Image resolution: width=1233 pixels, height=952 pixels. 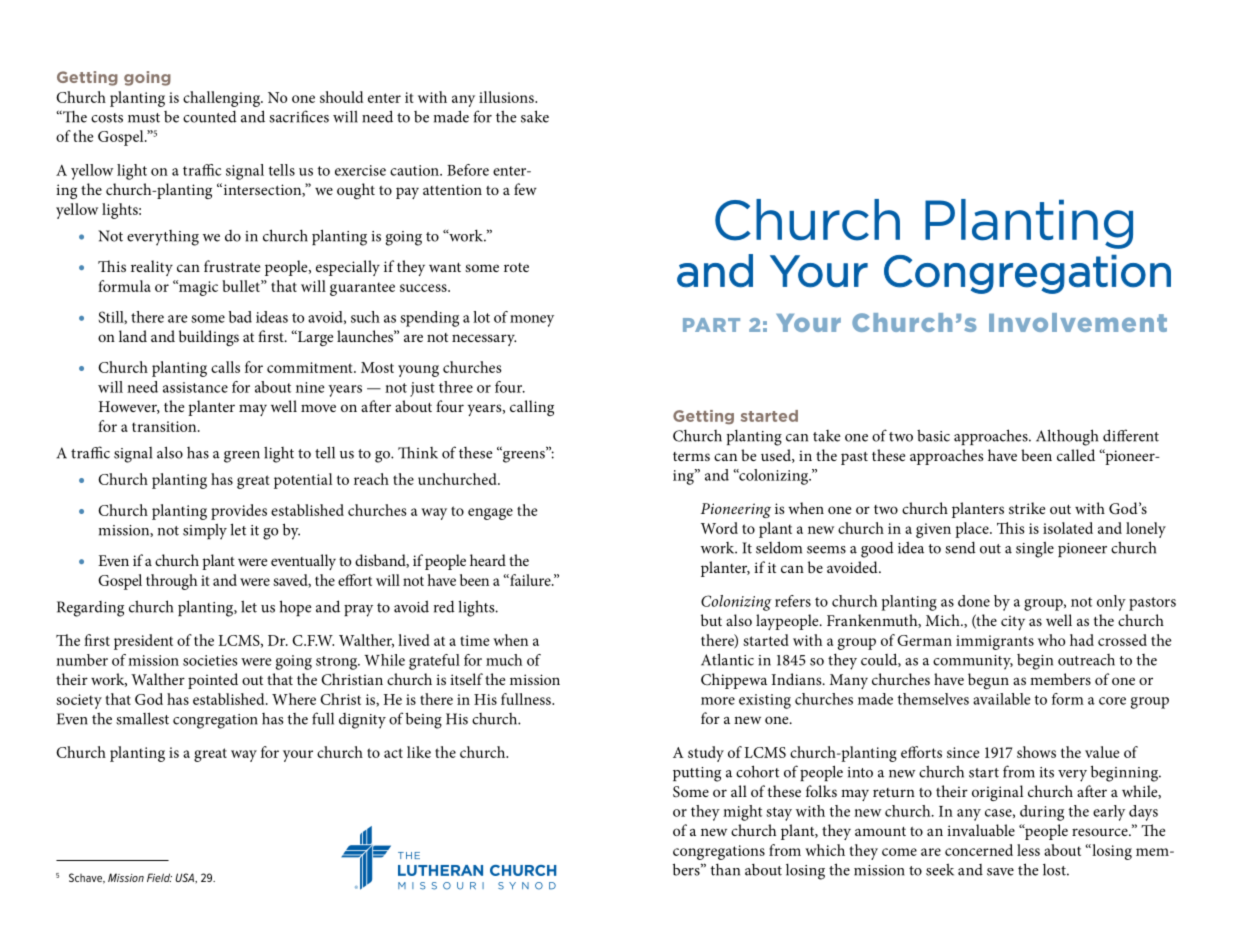 What do you see at coordinates (185, 878) in the image?
I see `USA` at bounding box center [185, 878].
